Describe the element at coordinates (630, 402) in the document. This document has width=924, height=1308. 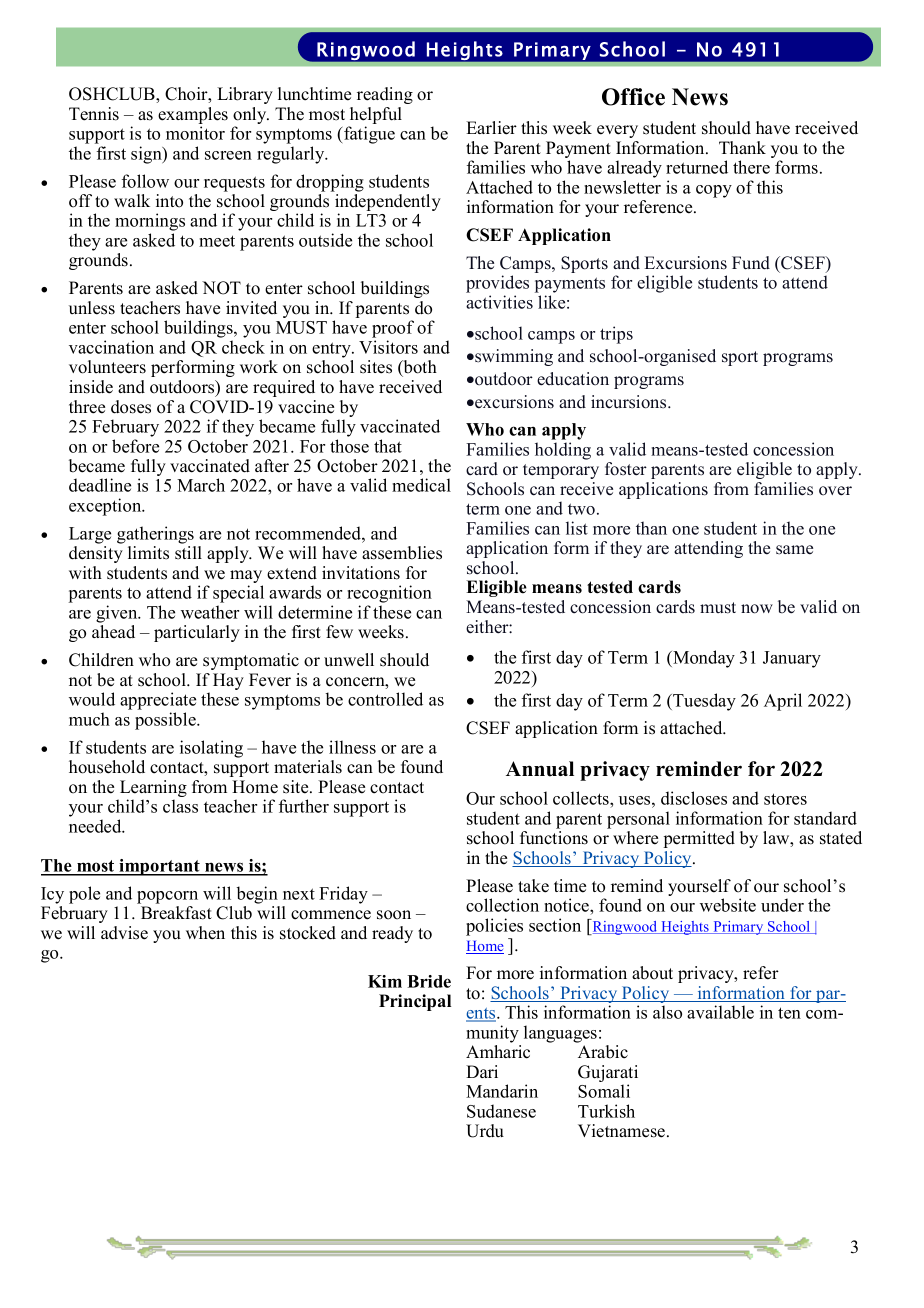
I see `incursions` at that location.
